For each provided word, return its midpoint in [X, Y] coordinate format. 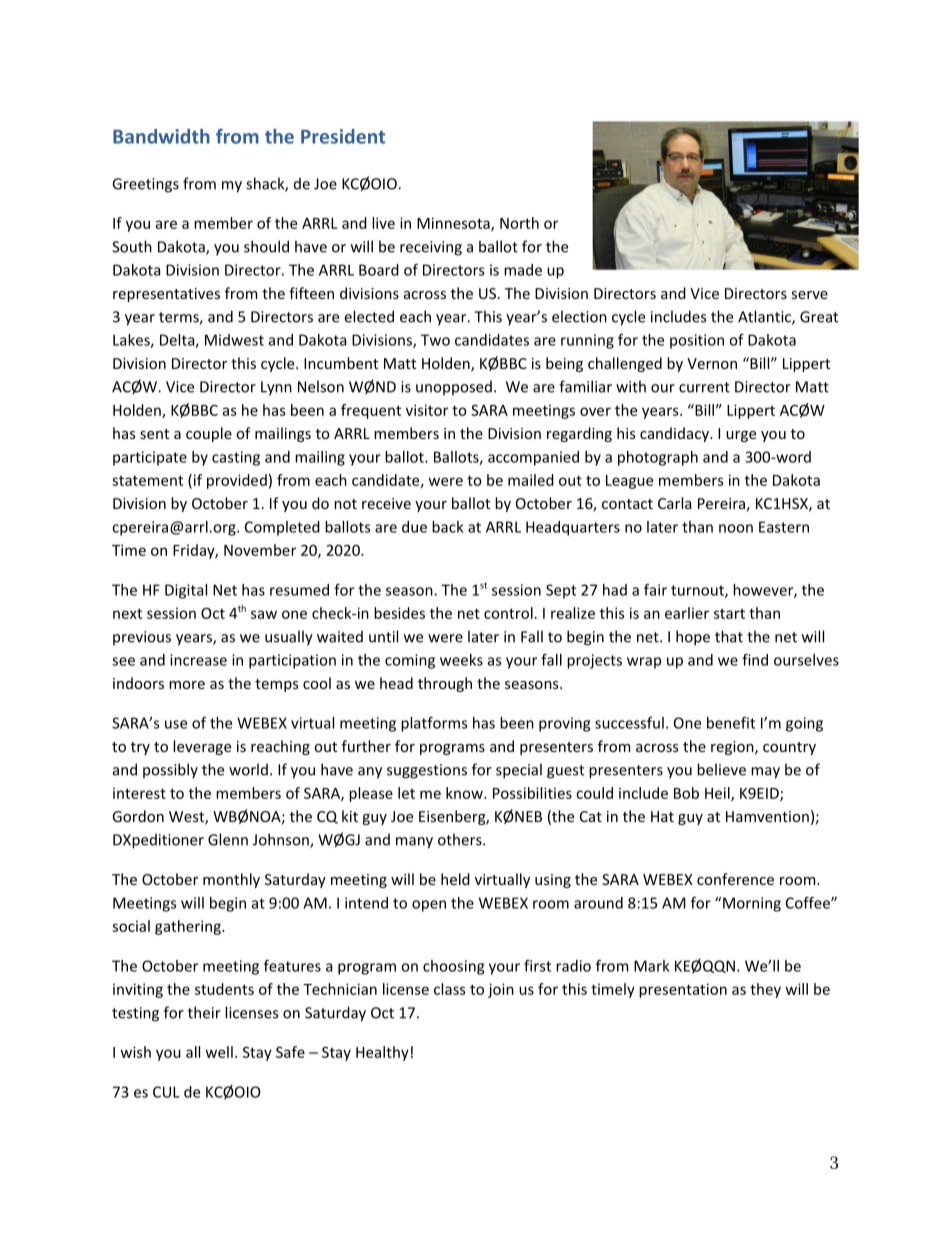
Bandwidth [161, 136]
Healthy [382, 1053]
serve [810, 295]
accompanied [533, 458]
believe [721, 769]
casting [236, 458]
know [465, 793]
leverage [202, 747]
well [219, 1052]
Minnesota [454, 224]
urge [741, 436]
